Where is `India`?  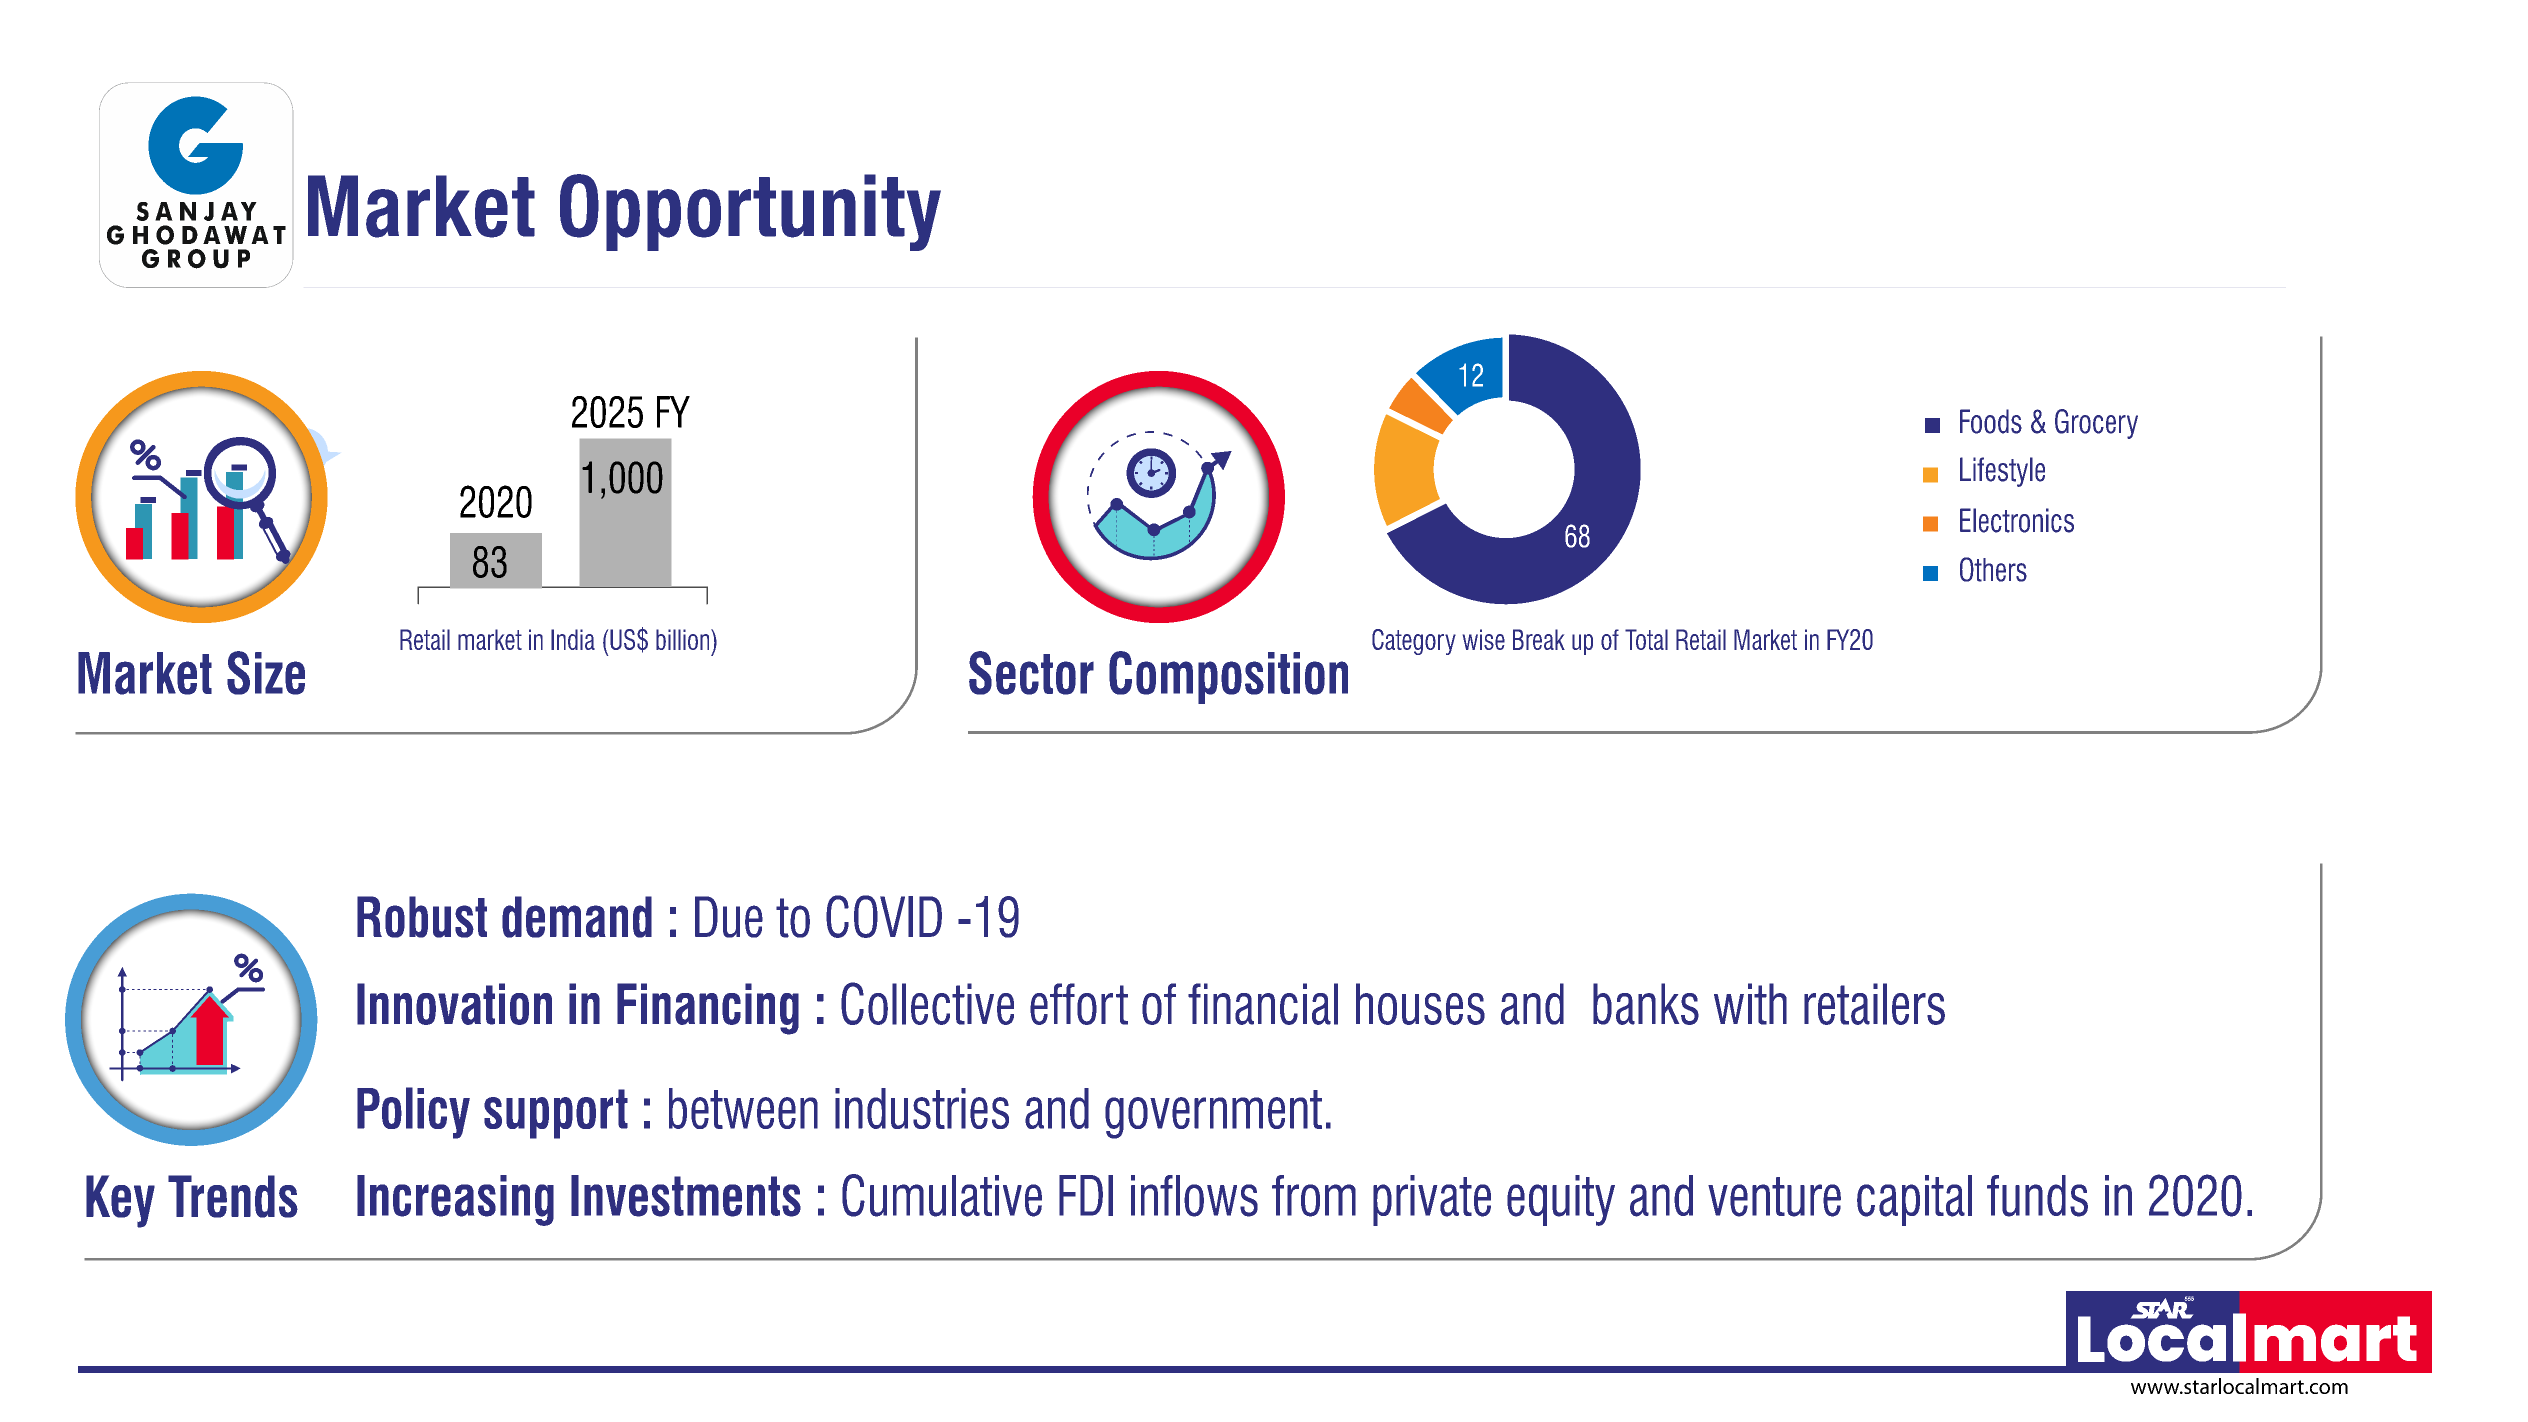
India is located at coordinates (573, 639).
